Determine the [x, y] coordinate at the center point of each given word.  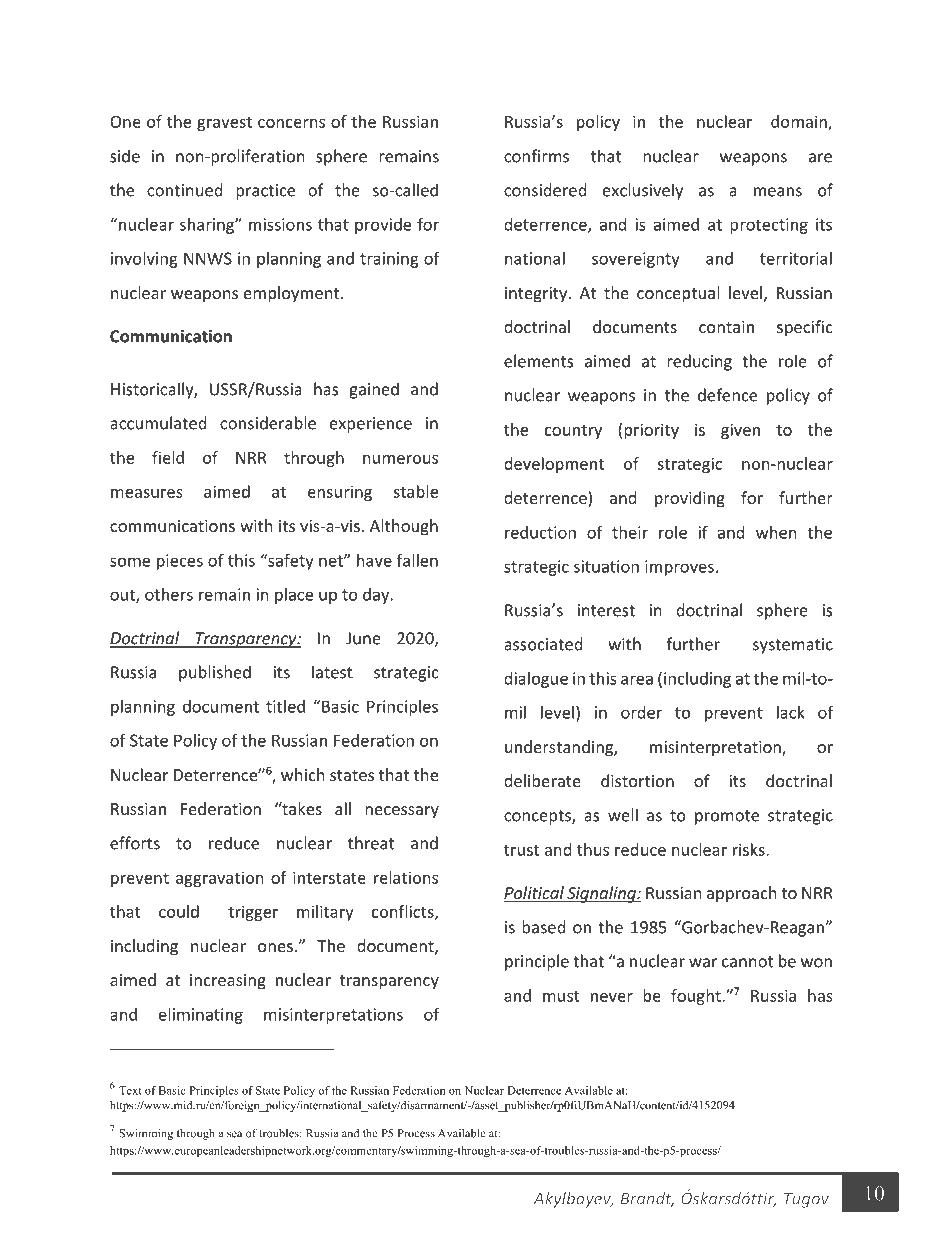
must [561, 996]
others [169, 594]
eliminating [201, 1016]
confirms [536, 156]
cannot [747, 962]
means [778, 192]
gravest [224, 124]
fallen [417, 560]
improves [679, 568]
